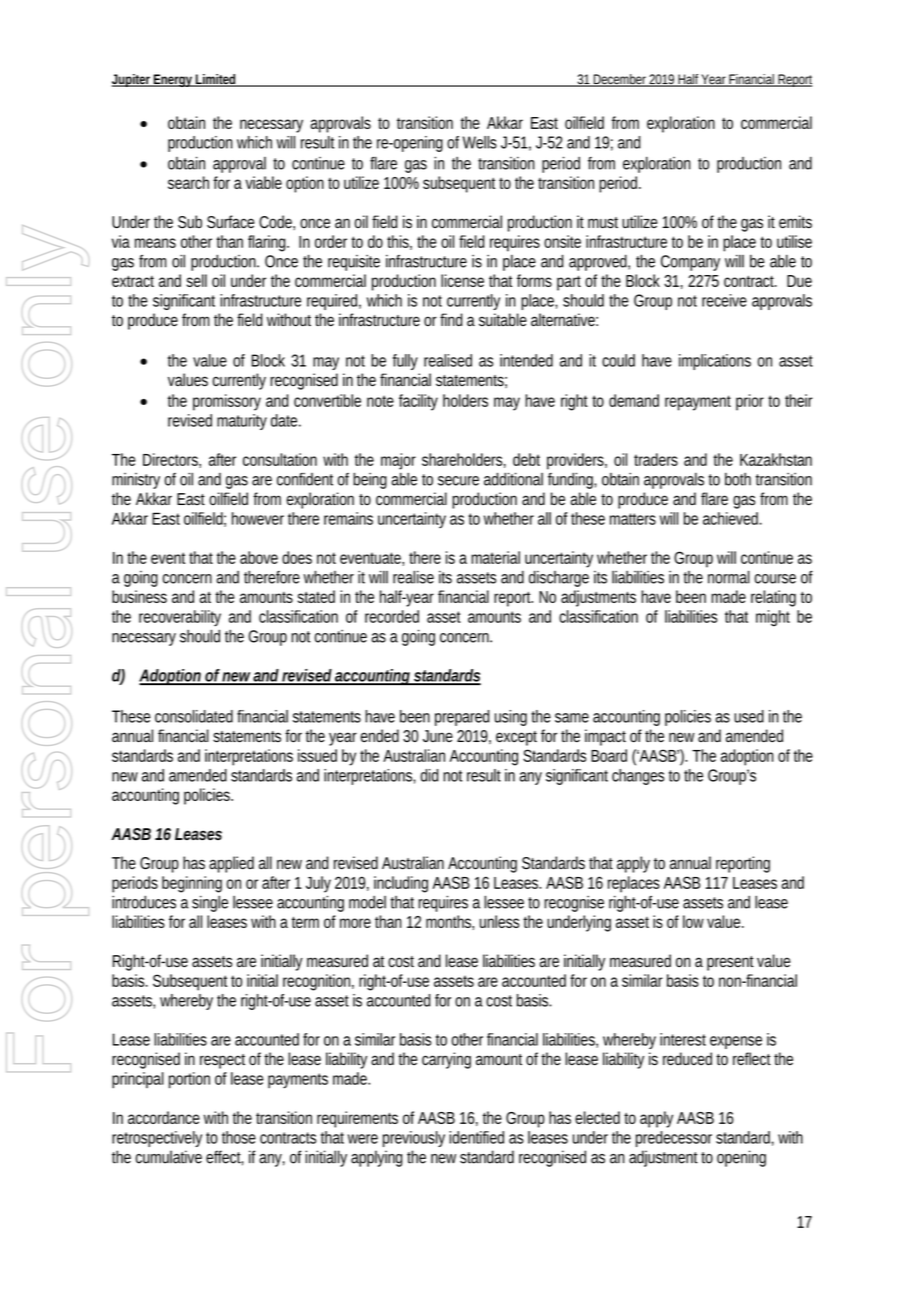  Describe the element at coordinates (216, 80) in the page. I see `Limited` at that location.
